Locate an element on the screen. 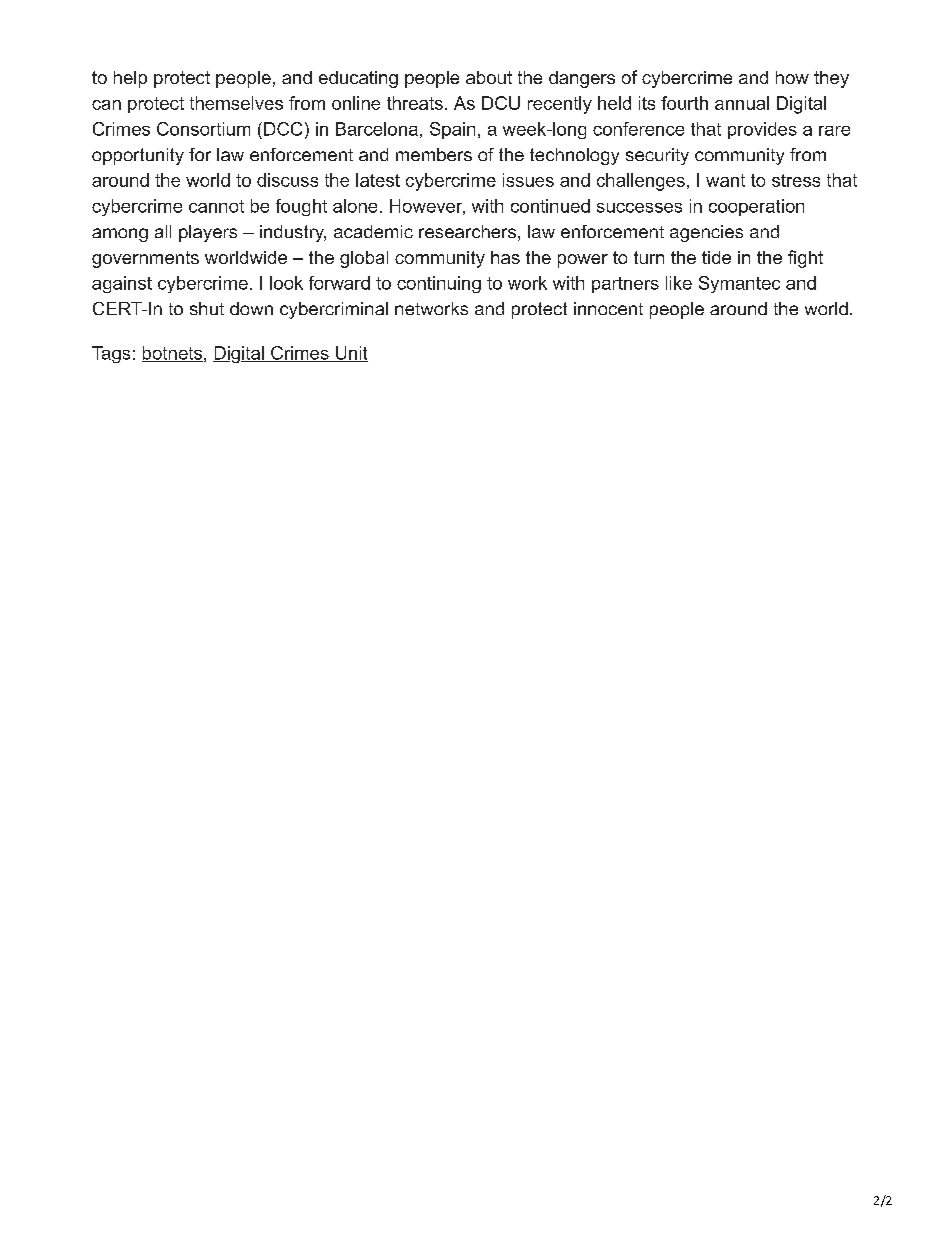  has is located at coordinates (505, 257).
